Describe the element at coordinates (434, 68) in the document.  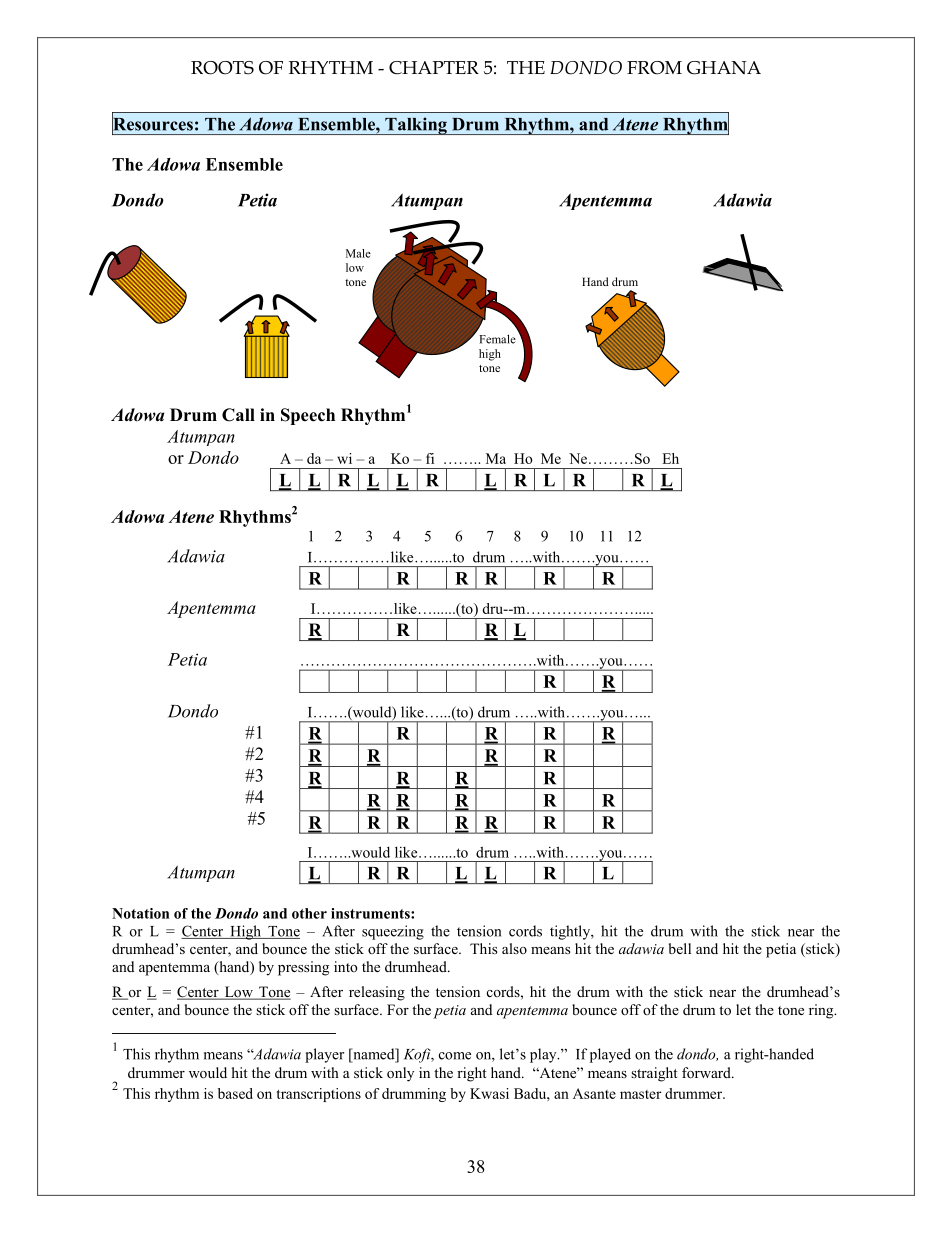
I see `CHAPTER` at that location.
